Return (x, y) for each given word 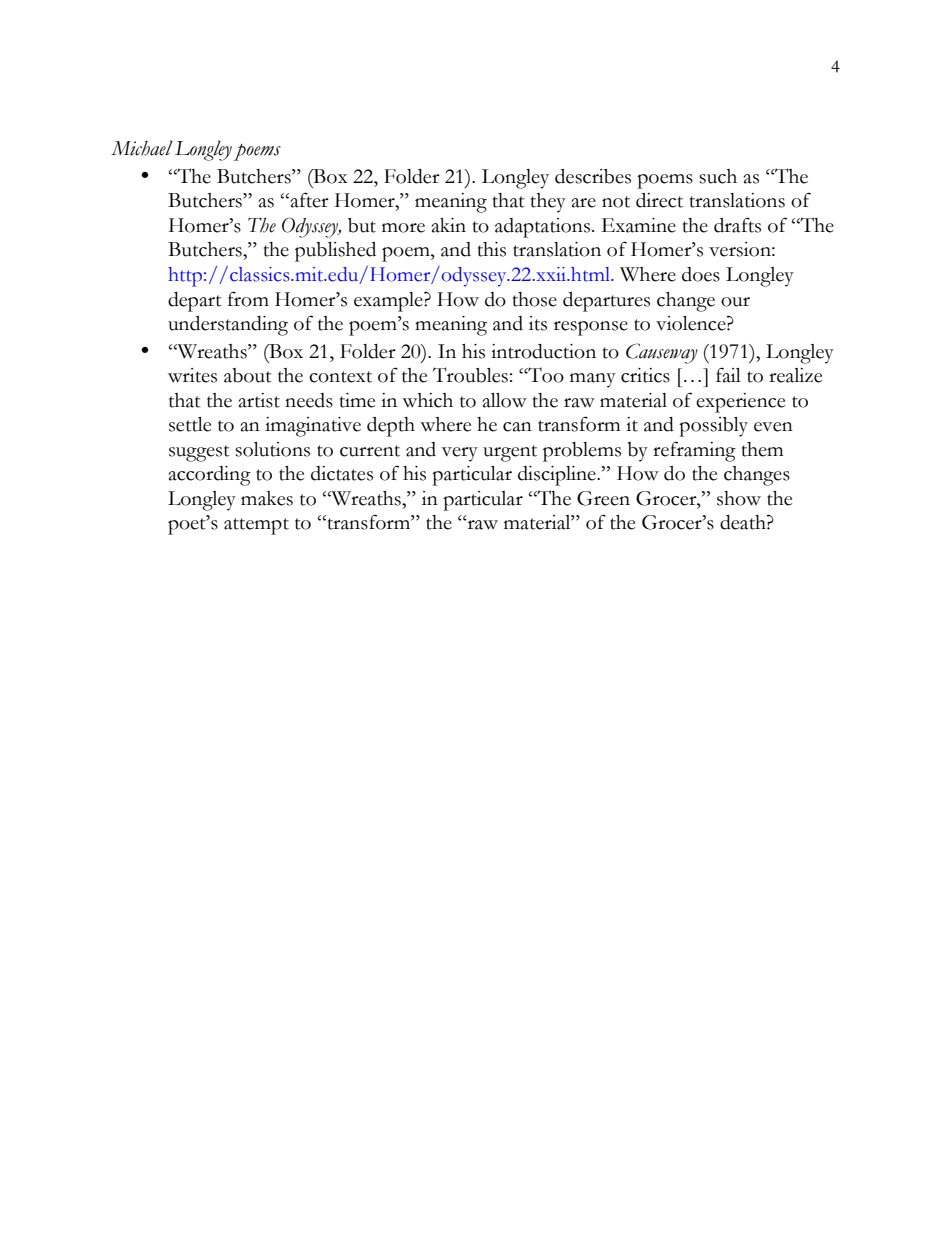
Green (603, 498)
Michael (142, 148)
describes (593, 176)
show (739, 498)
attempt (256, 526)
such (718, 176)
